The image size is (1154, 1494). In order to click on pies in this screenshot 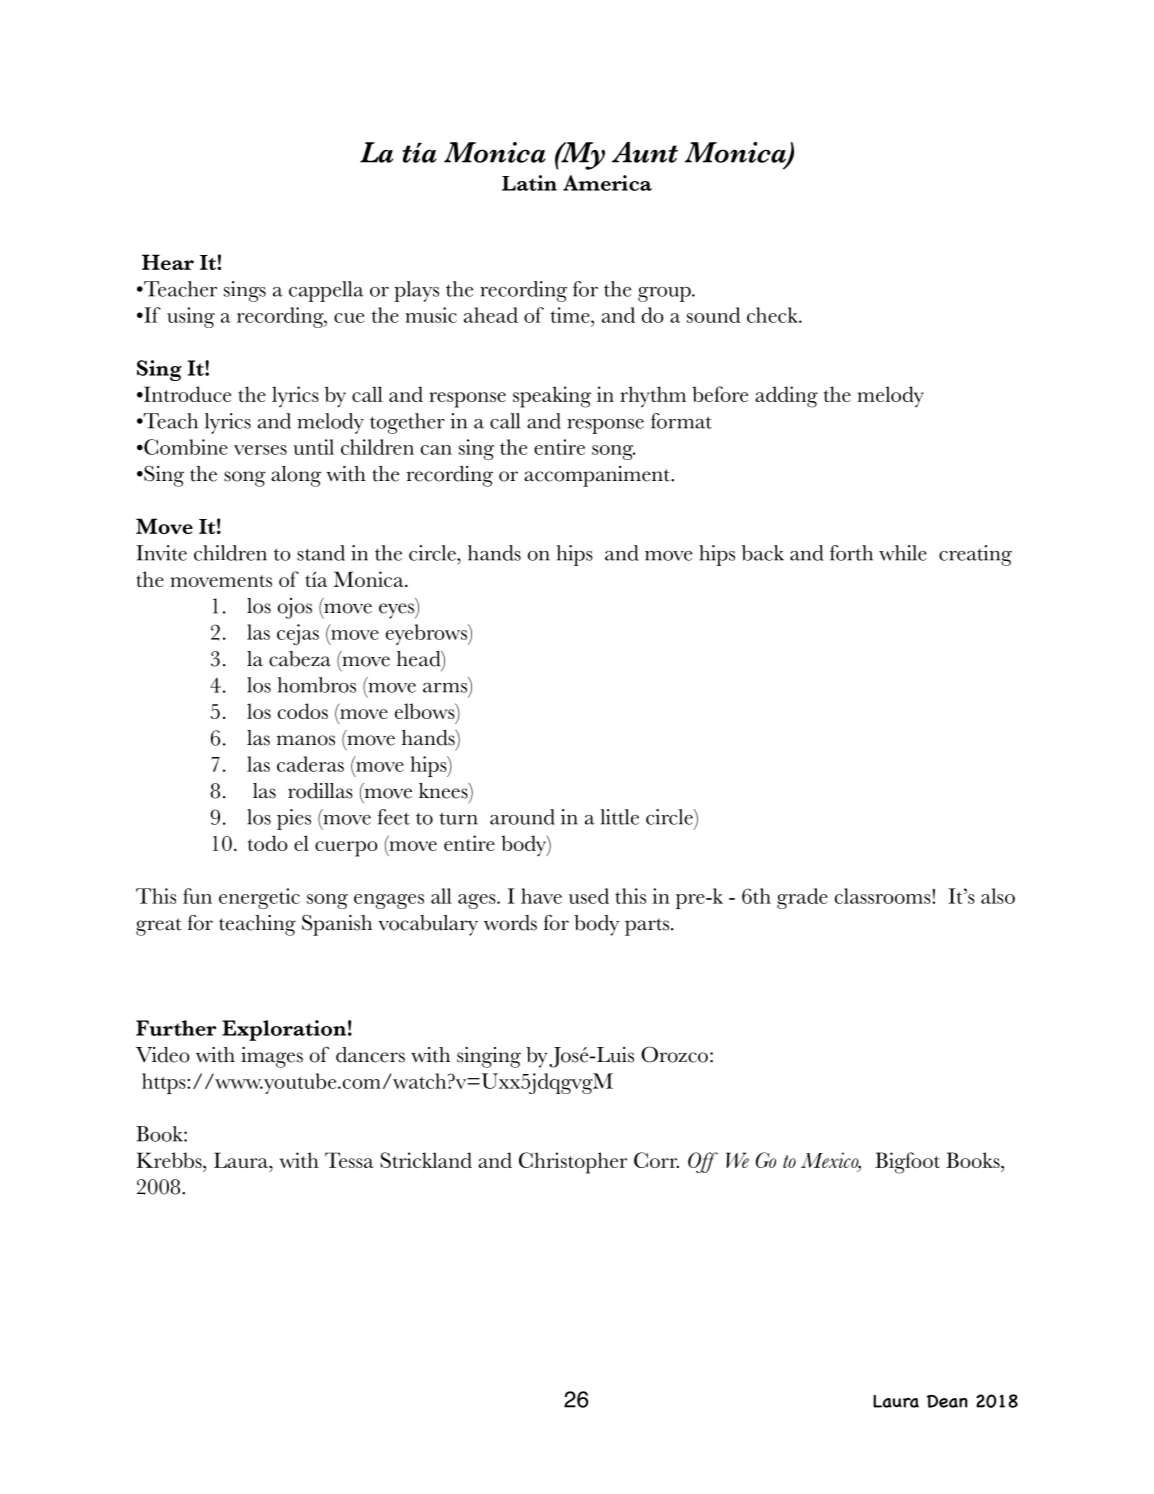, I will do `click(294, 819)`.
